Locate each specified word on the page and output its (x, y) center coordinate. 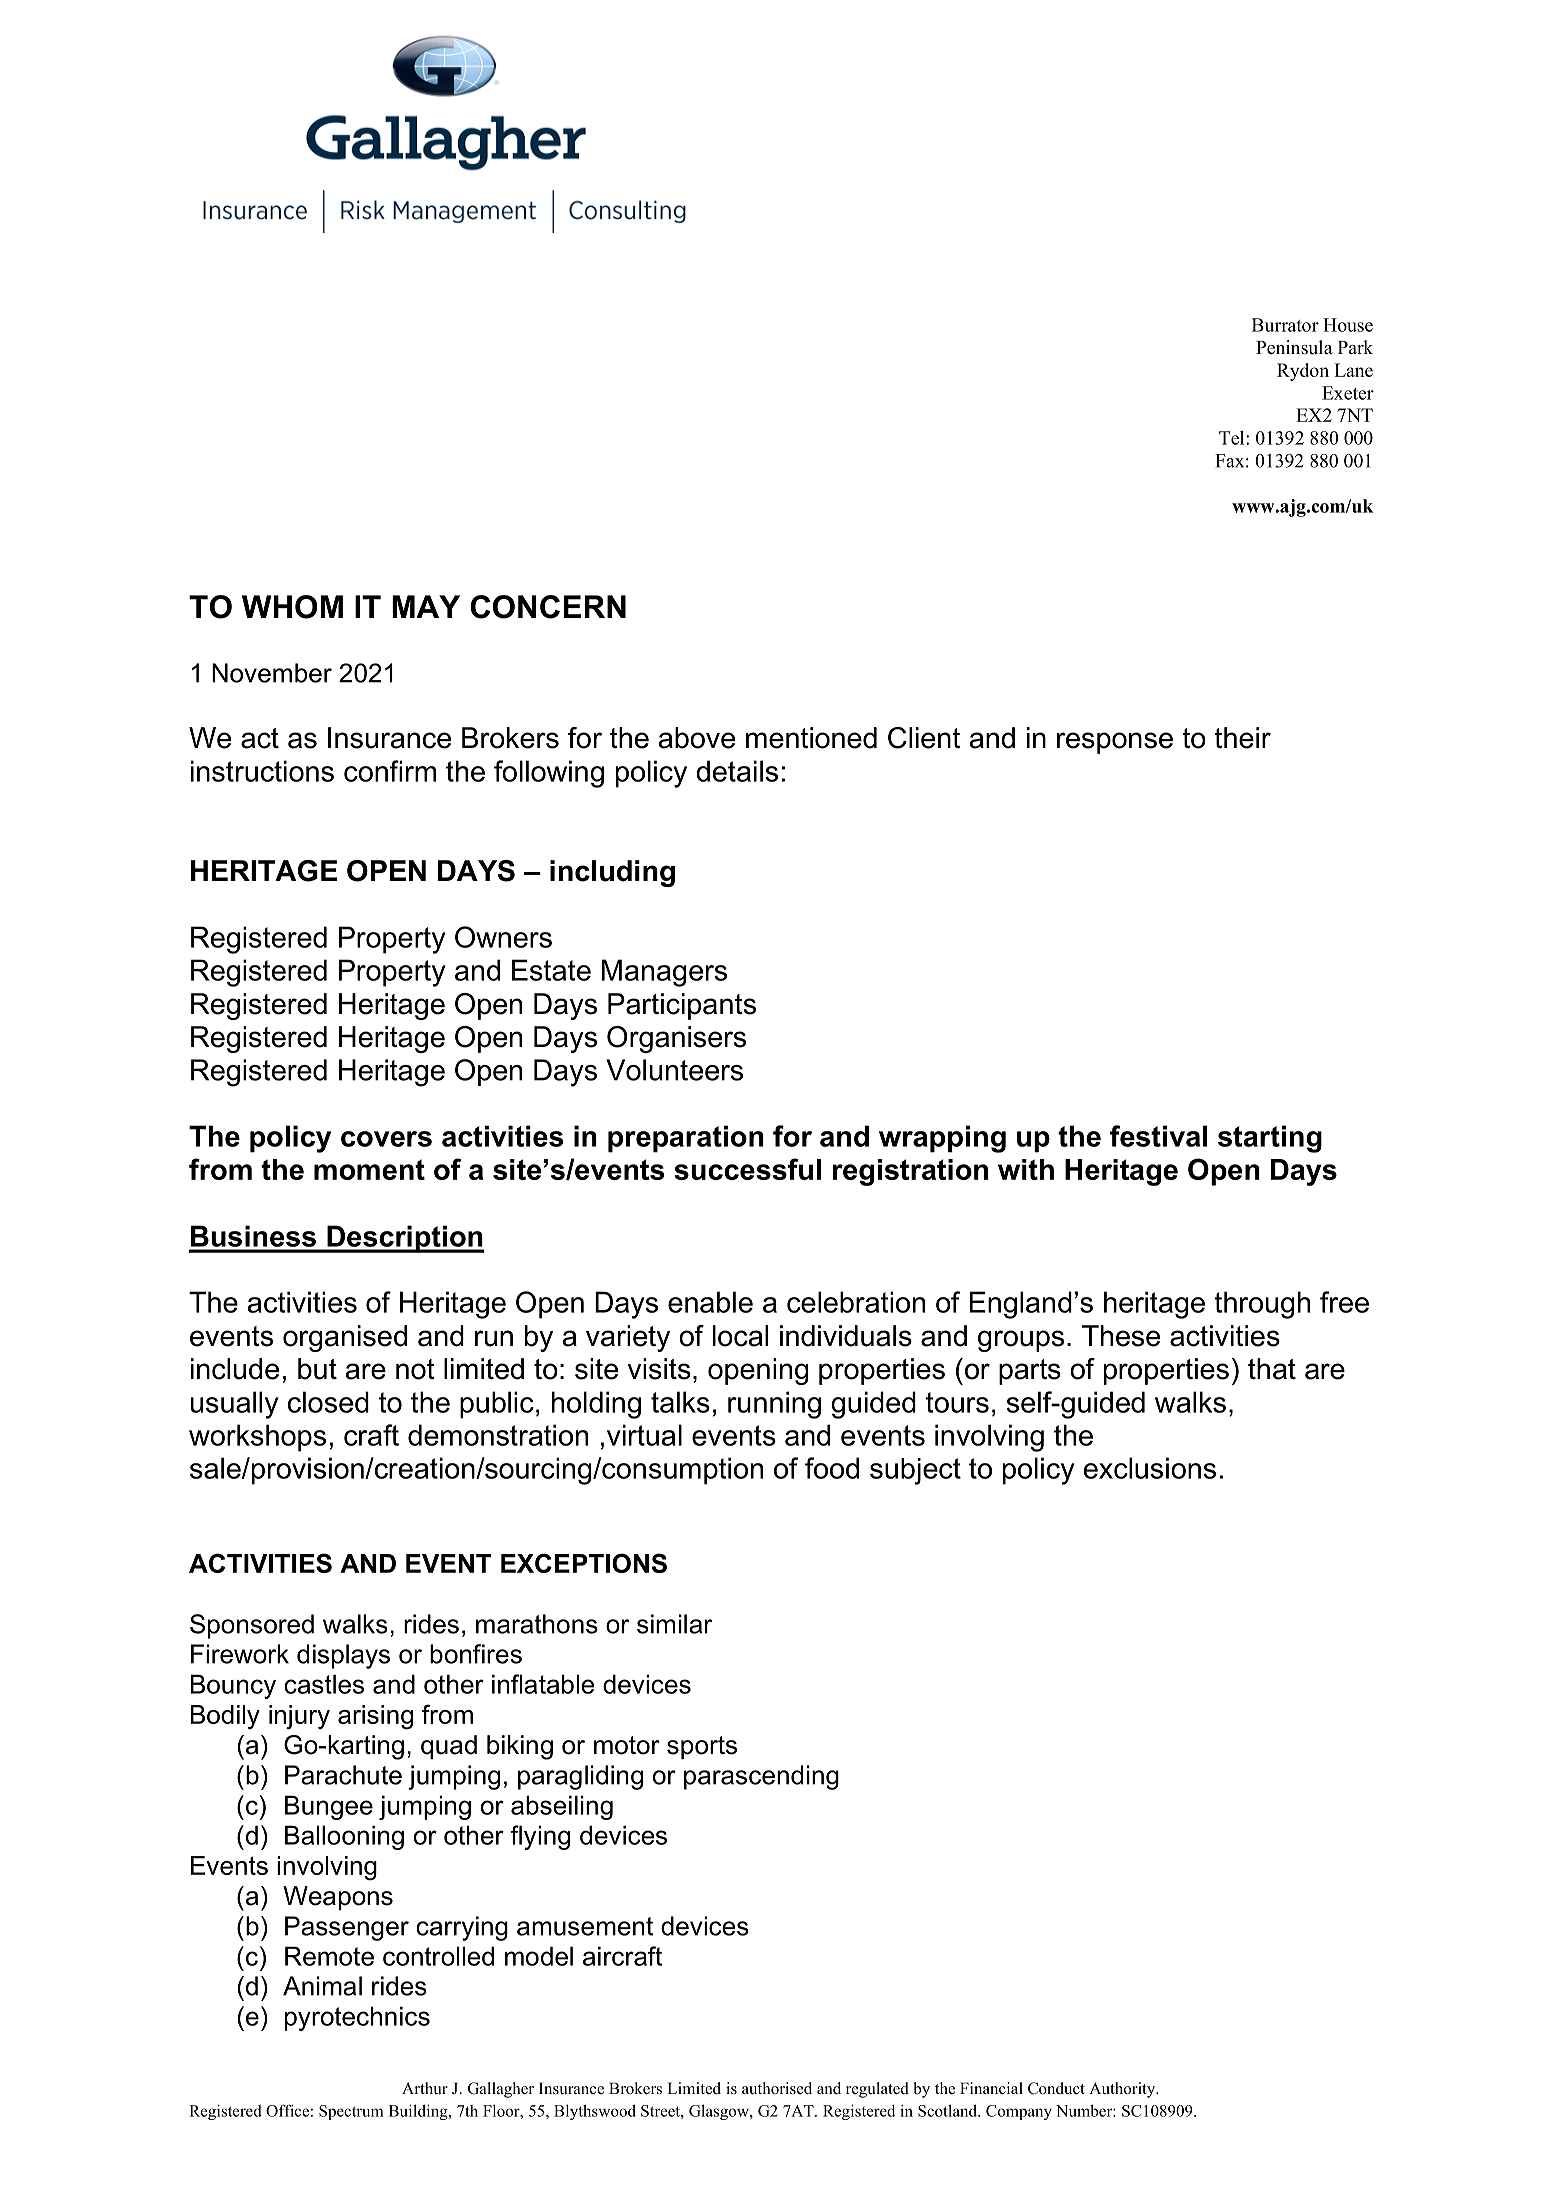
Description (405, 1239)
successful (747, 1169)
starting (1270, 1139)
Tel (1233, 437)
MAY (426, 606)
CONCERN (548, 607)
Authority (1123, 2090)
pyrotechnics (357, 2018)
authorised (777, 2088)
